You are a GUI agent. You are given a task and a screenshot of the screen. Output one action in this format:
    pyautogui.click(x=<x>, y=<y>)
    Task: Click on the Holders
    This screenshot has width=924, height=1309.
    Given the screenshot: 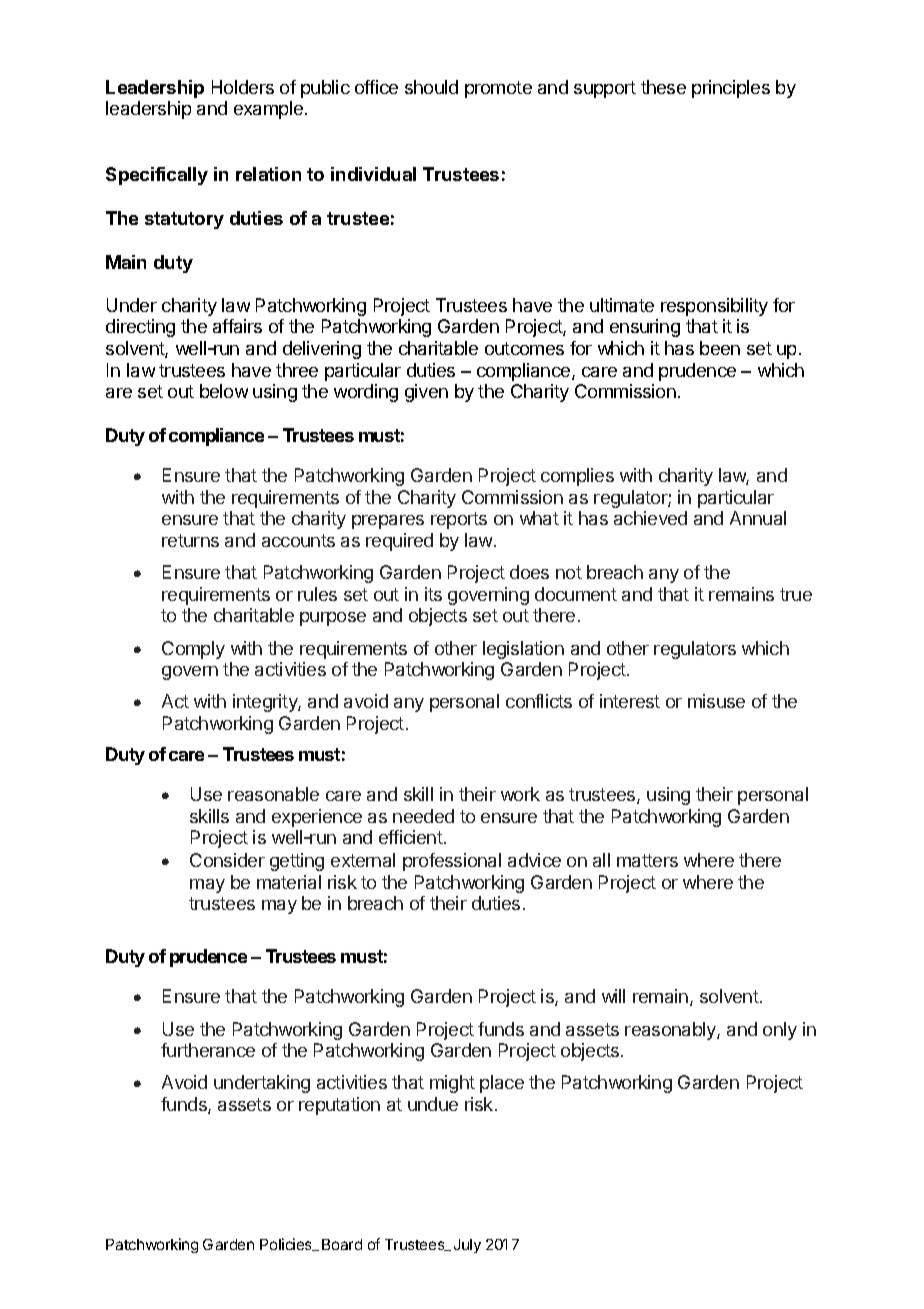 What is the action you would take?
    pyautogui.click(x=243, y=87)
